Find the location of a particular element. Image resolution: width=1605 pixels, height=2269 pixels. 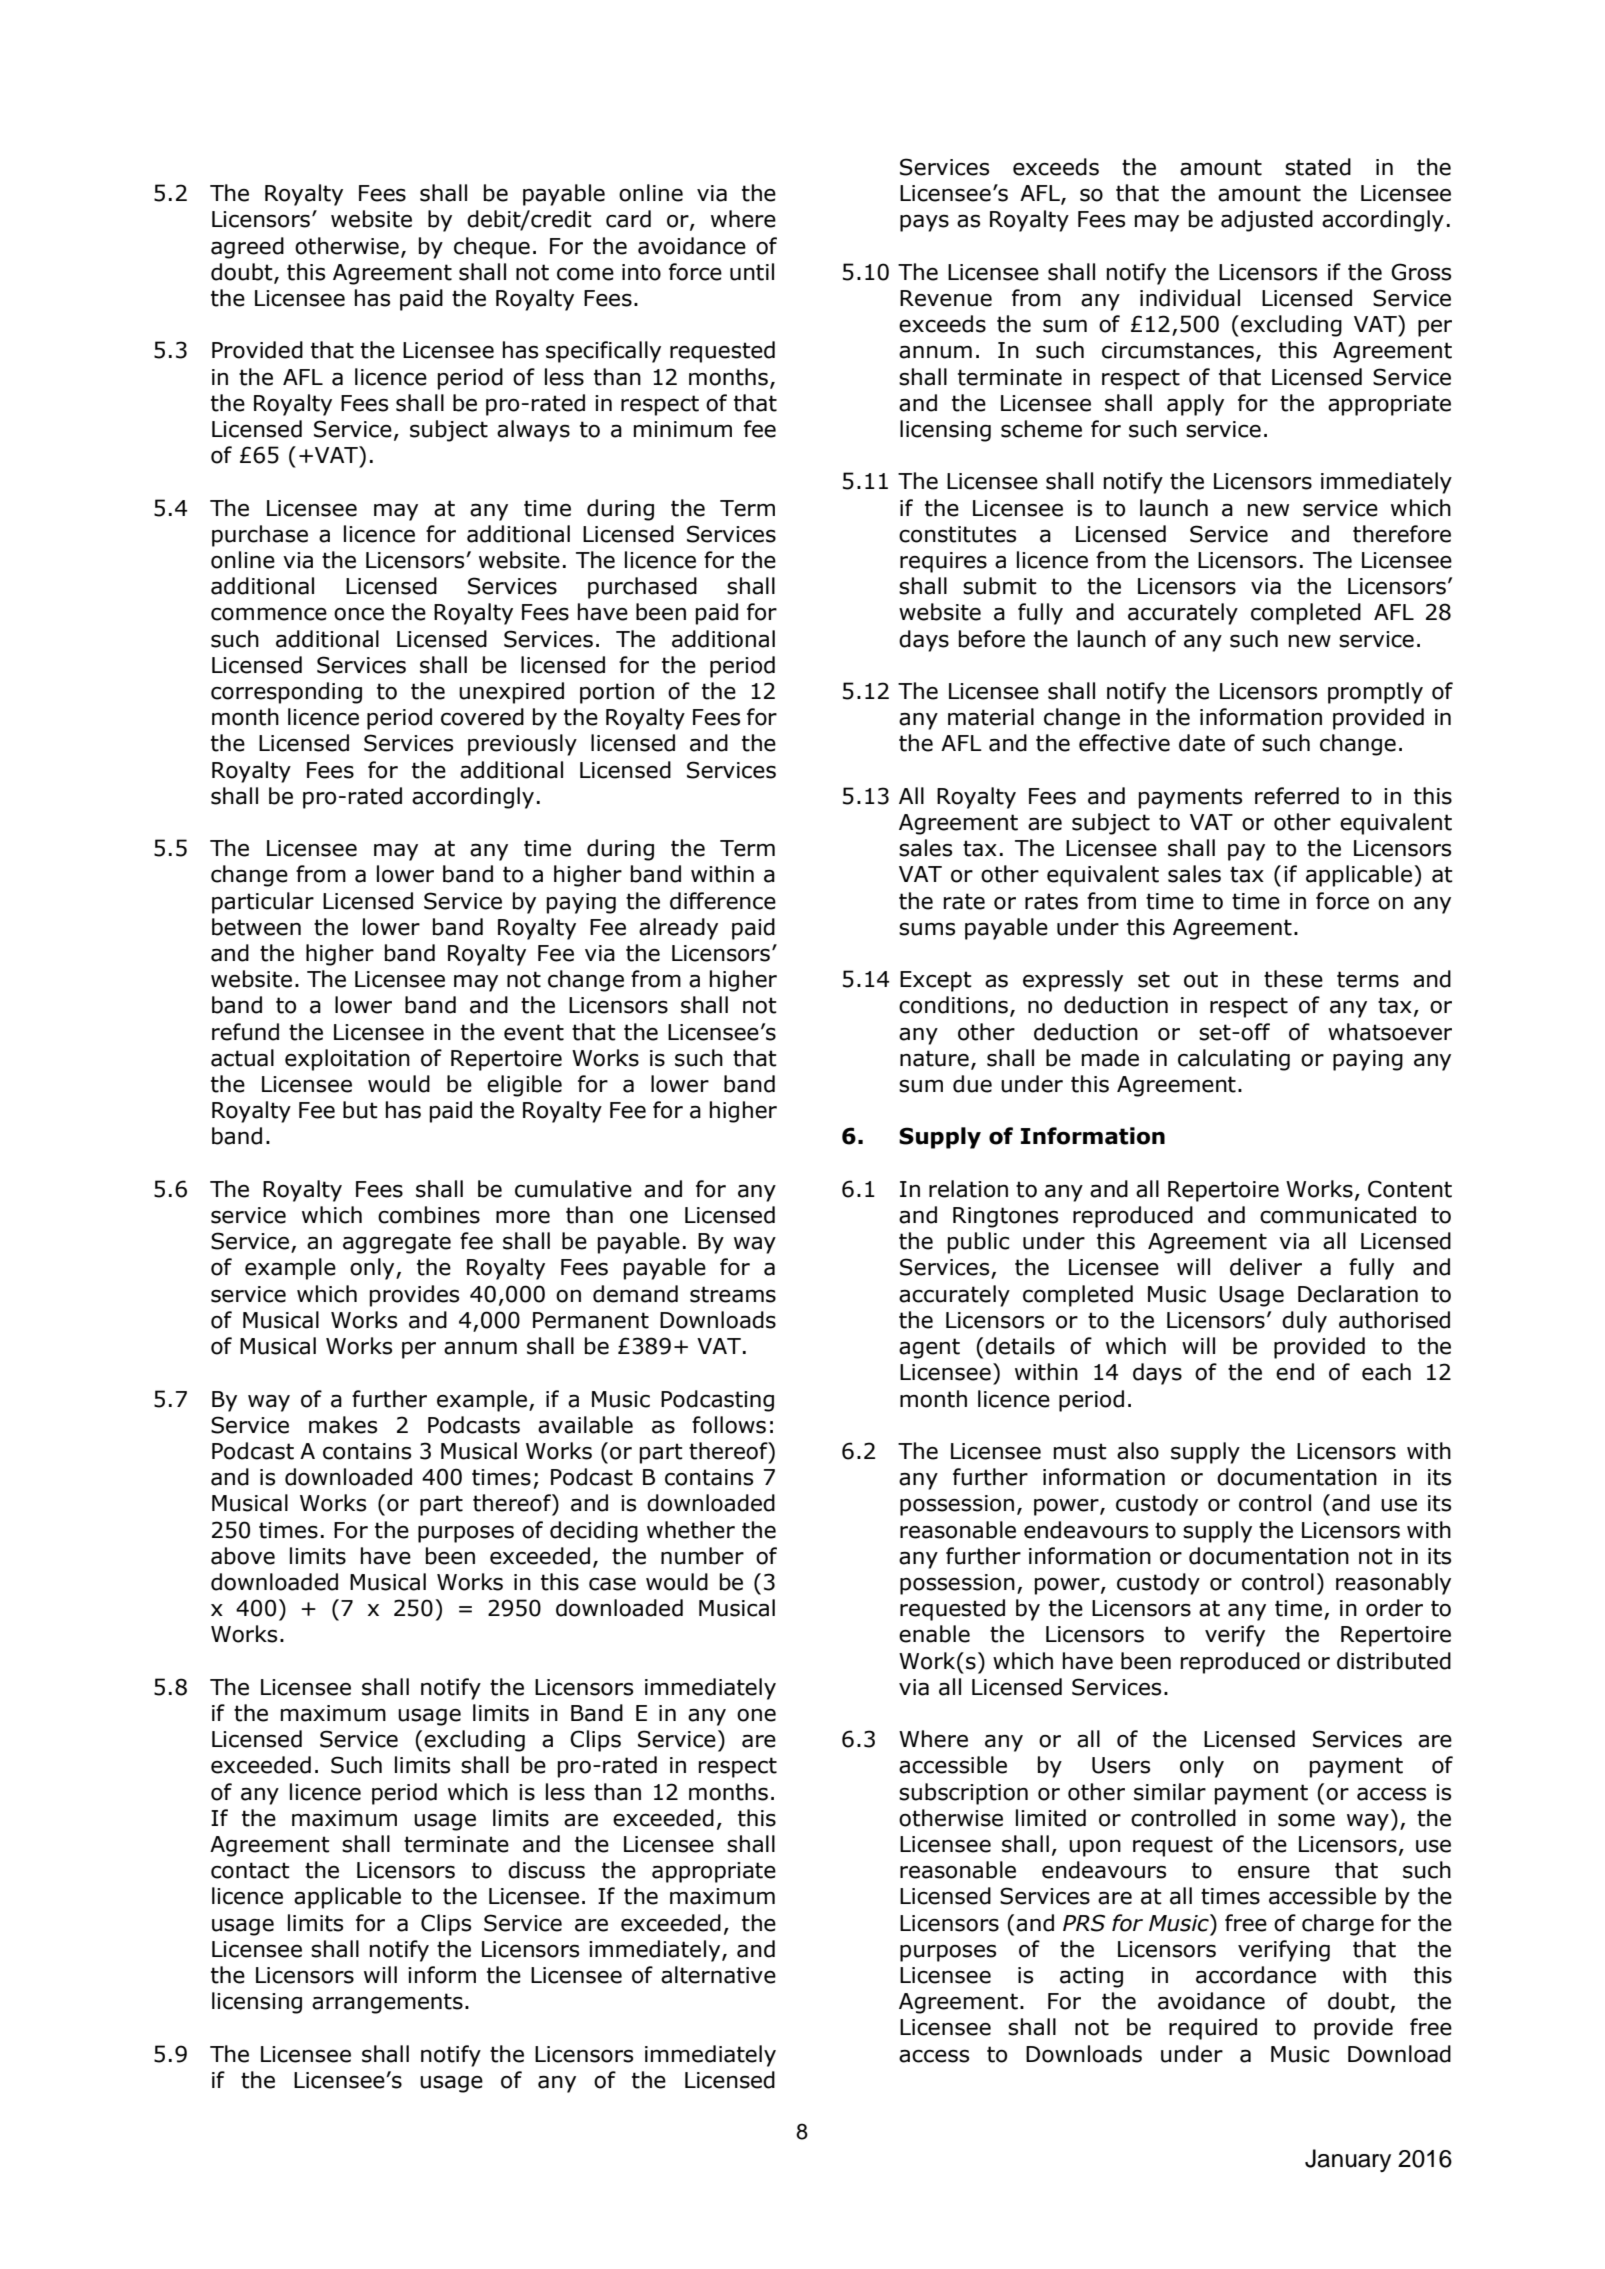

combines is located at coordinates (429, 1215).
